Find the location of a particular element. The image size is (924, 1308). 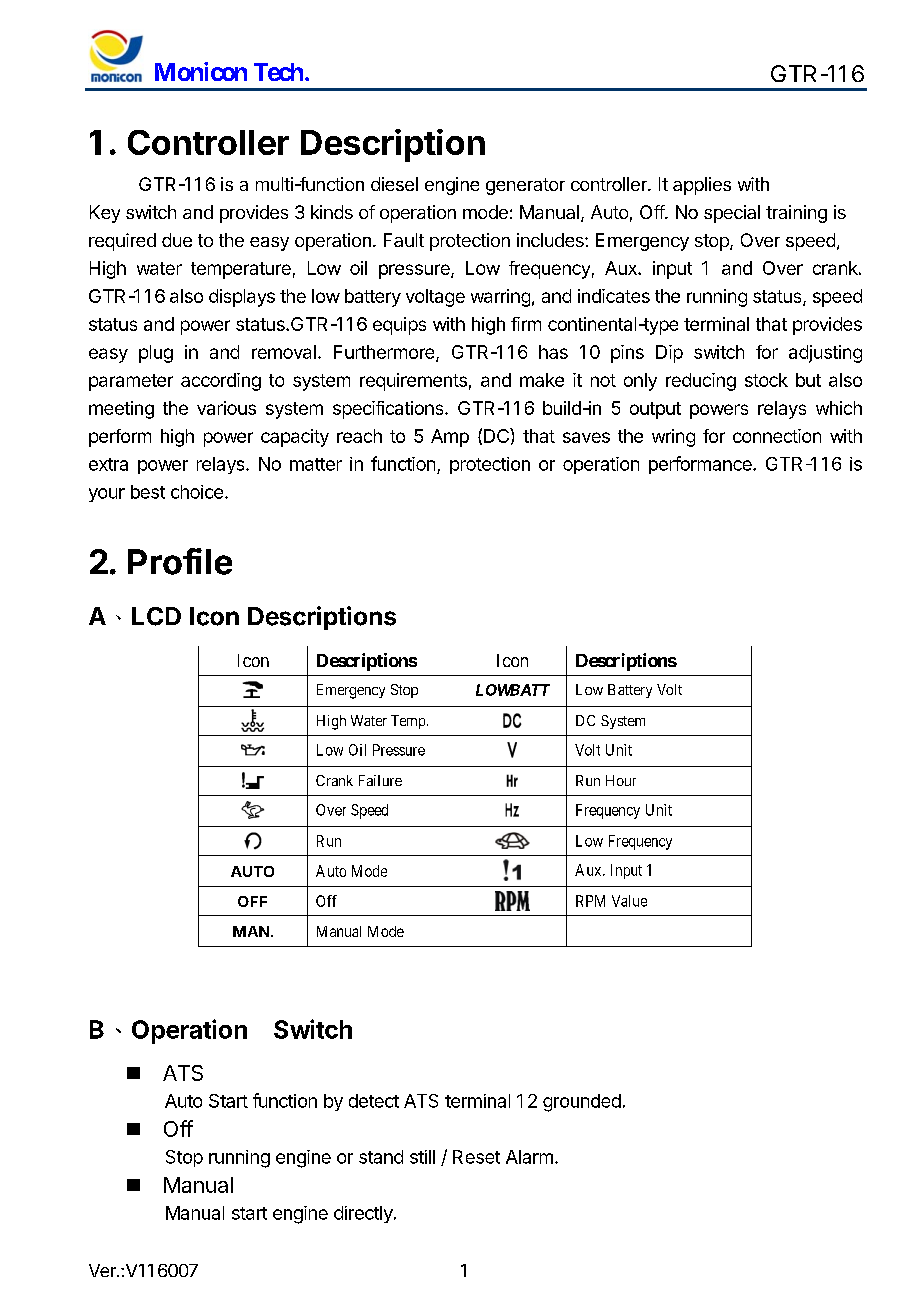

RPM is located at coordinates (590, 901).
